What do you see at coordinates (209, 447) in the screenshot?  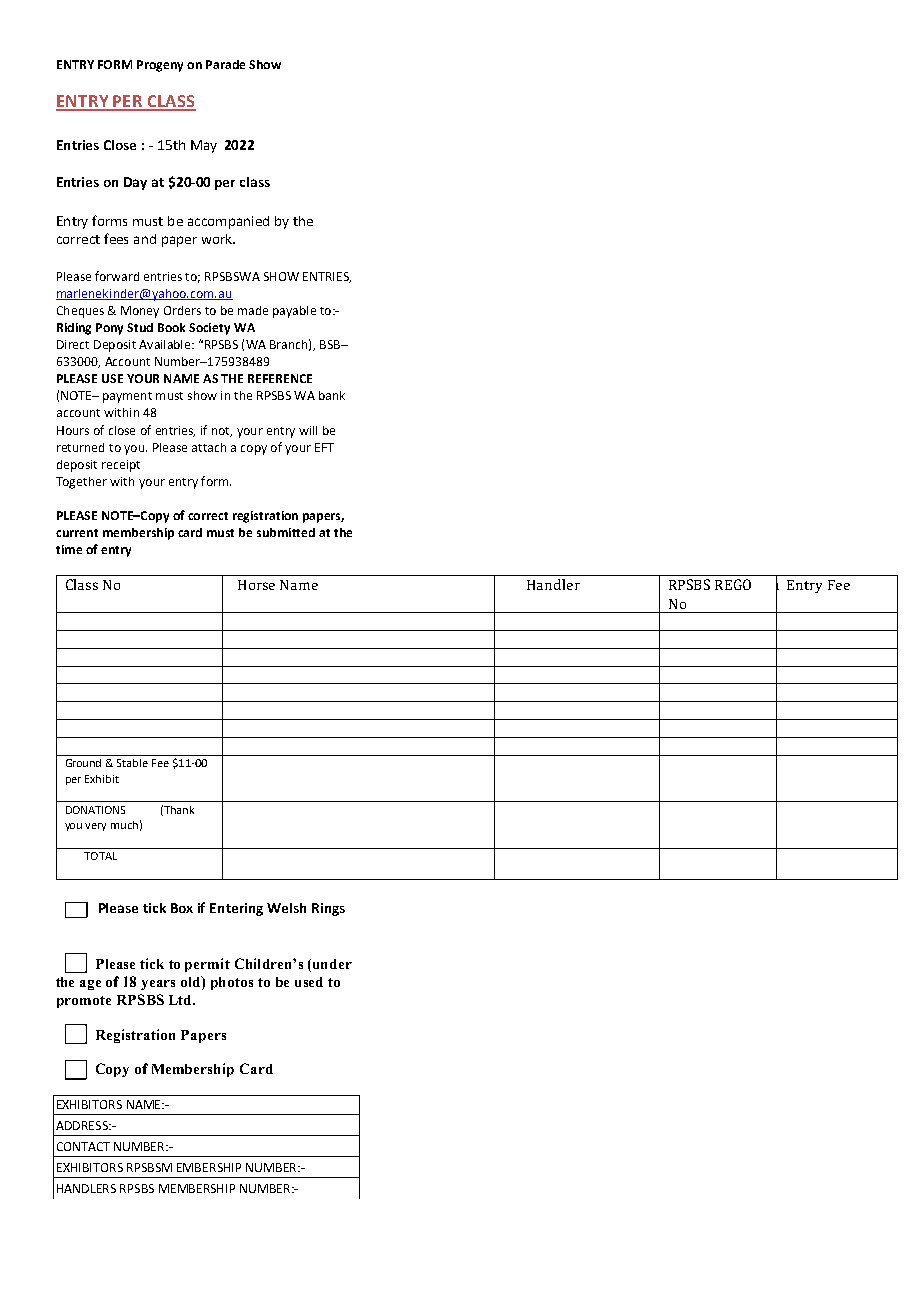 I see `attach` at bounding box center [209, 447].
